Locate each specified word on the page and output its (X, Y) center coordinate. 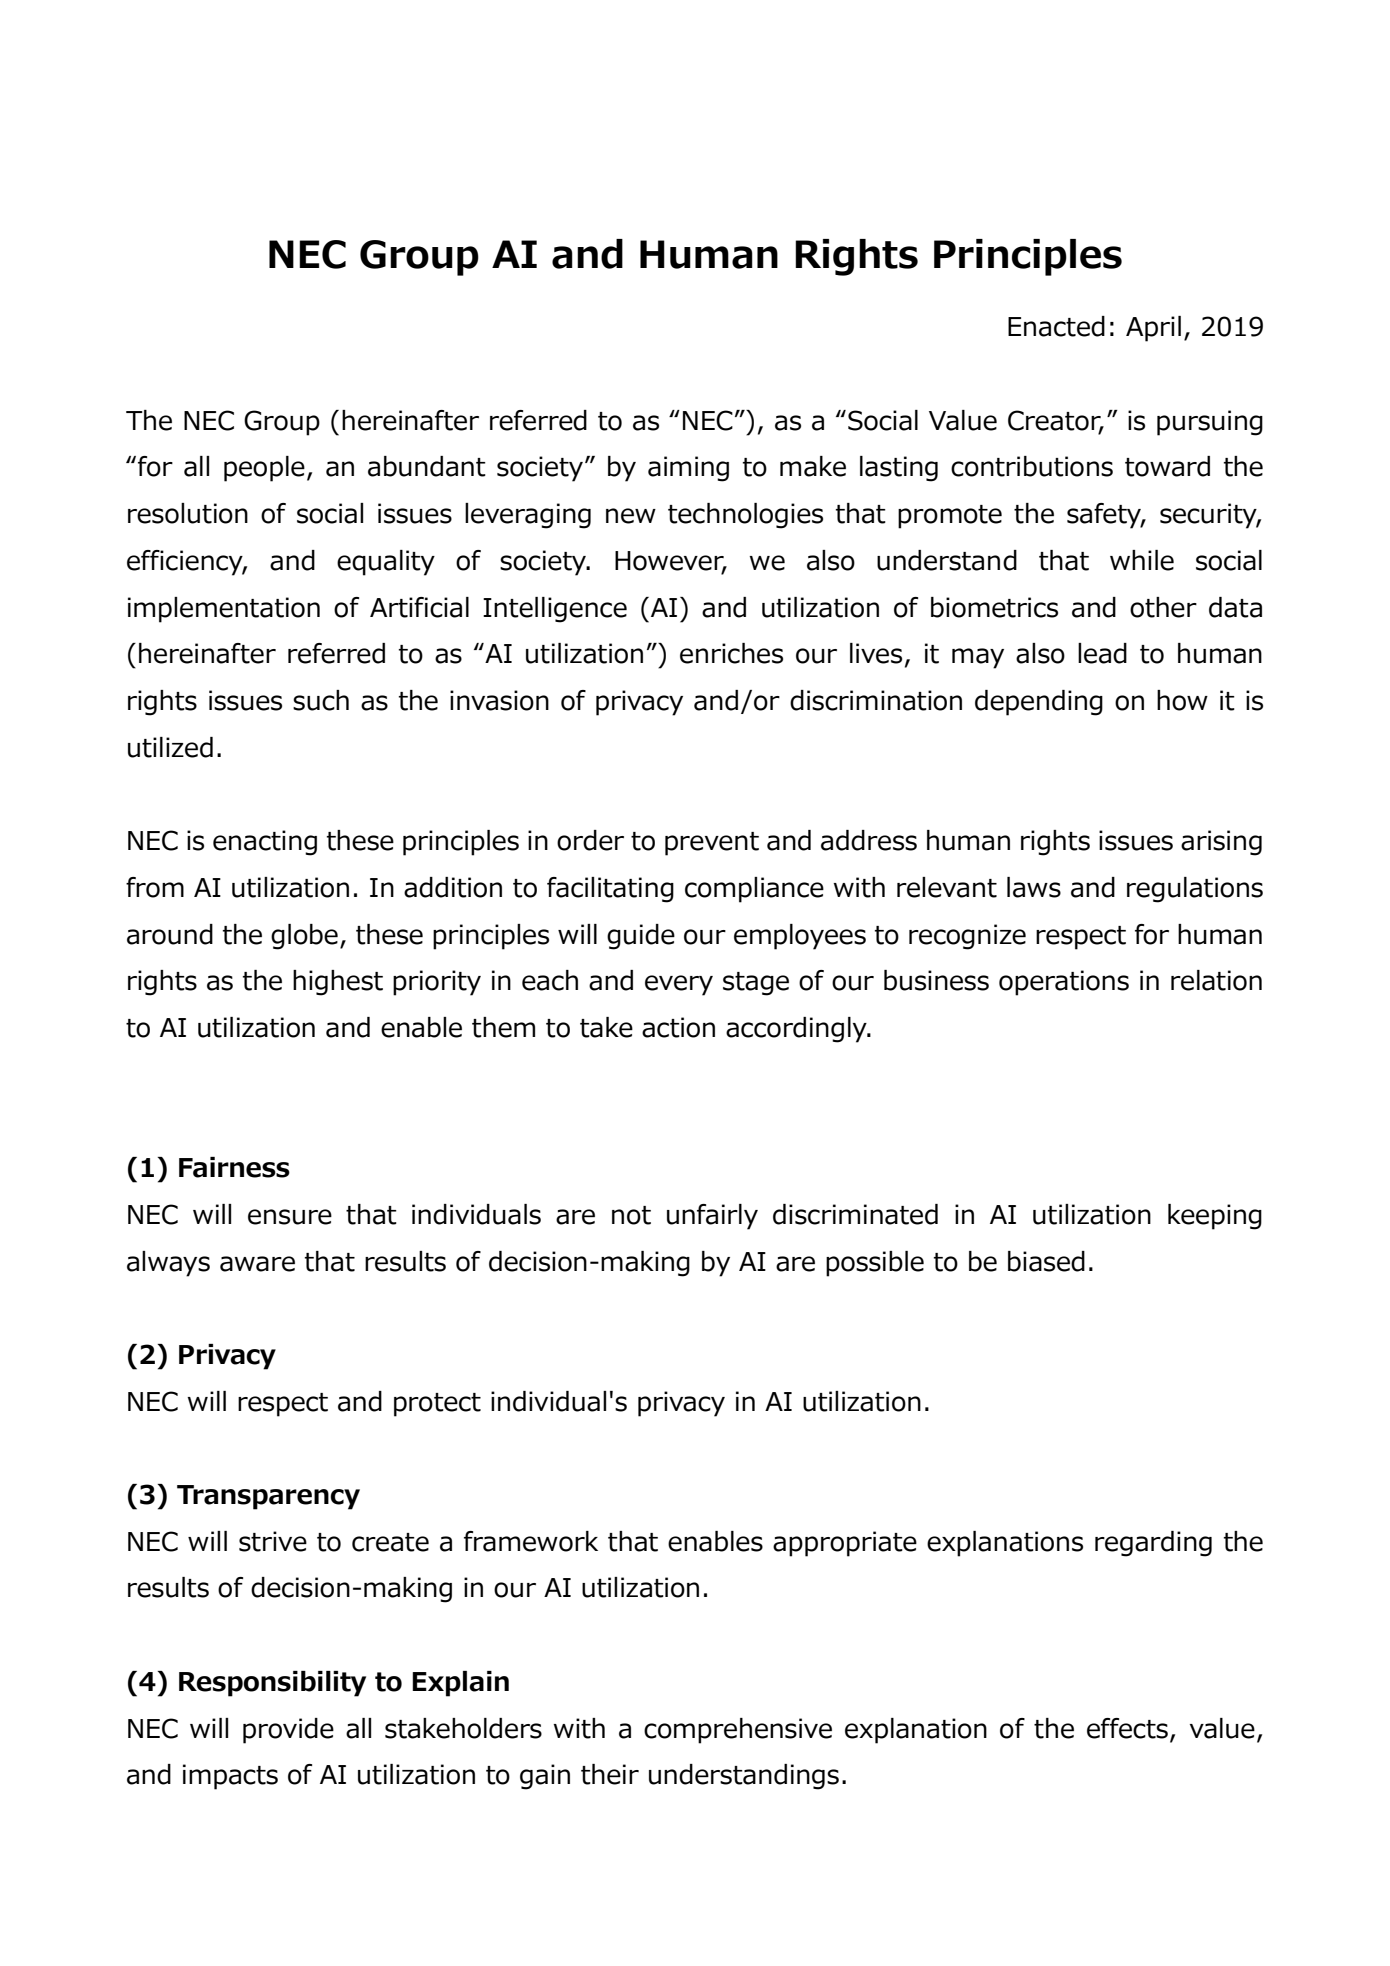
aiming (688, 469)
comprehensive (738, 1731)
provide (288, 1731)
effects (1127, 1728)
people (264, 469)
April (1153, 329)
